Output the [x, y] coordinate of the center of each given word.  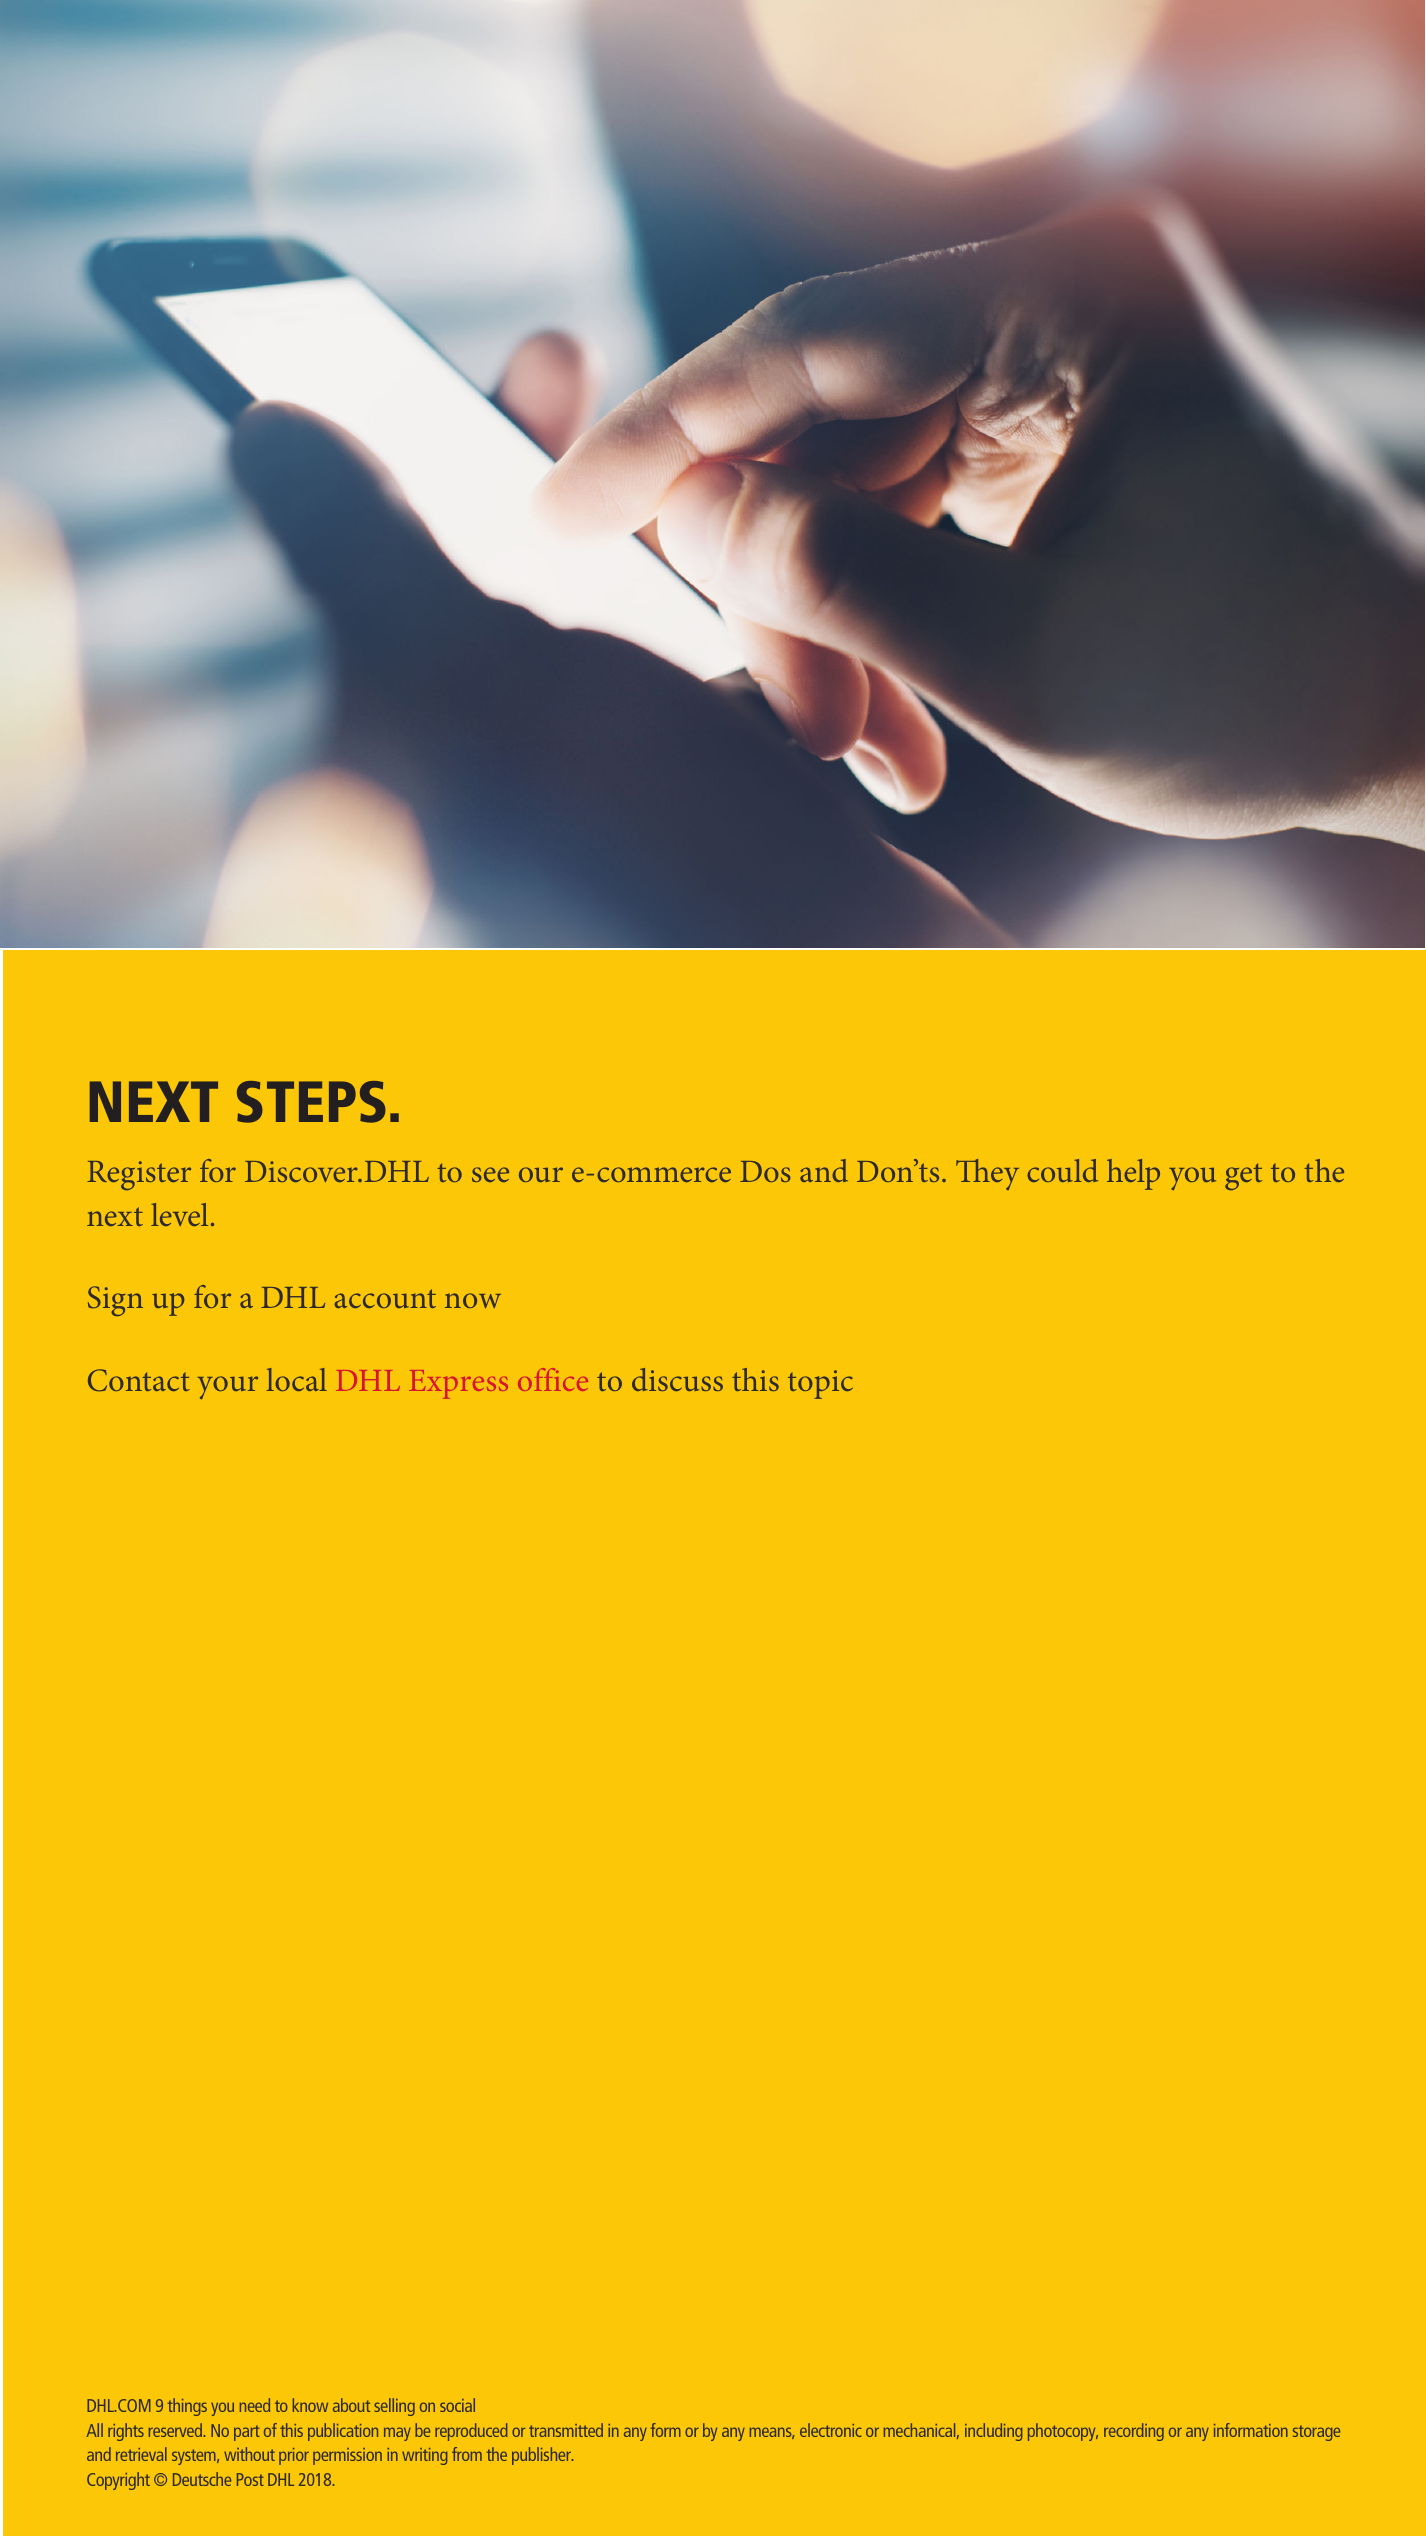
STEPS [311, 1102]
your [228, 1387]
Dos [765, 1171]
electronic [831, 2430]
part [247, 2433]
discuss [677, 1379]
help [1133, 1174]
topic [820, 1384]
